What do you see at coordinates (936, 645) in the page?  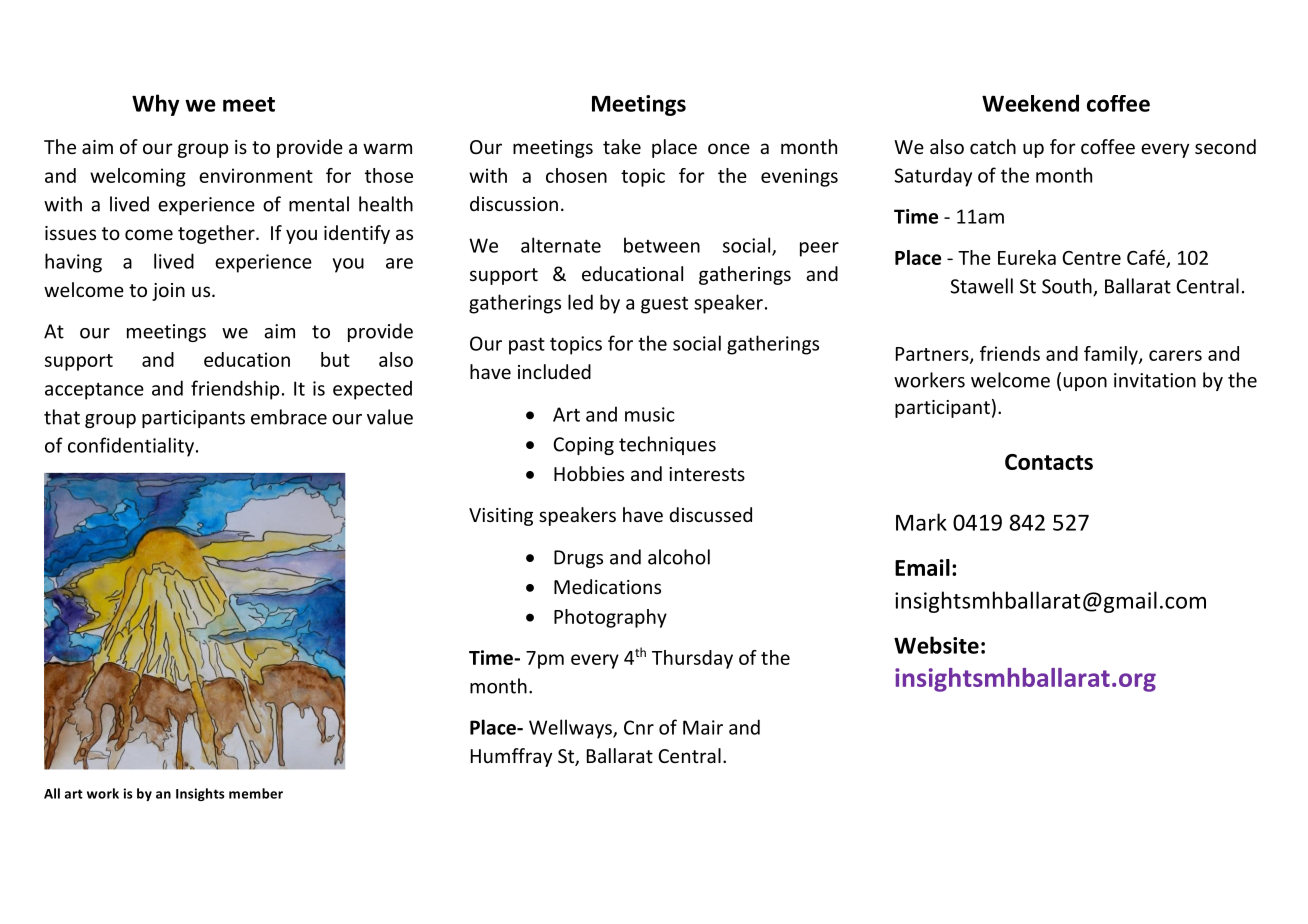 I see `Website` at bounding box center [936, 645].
